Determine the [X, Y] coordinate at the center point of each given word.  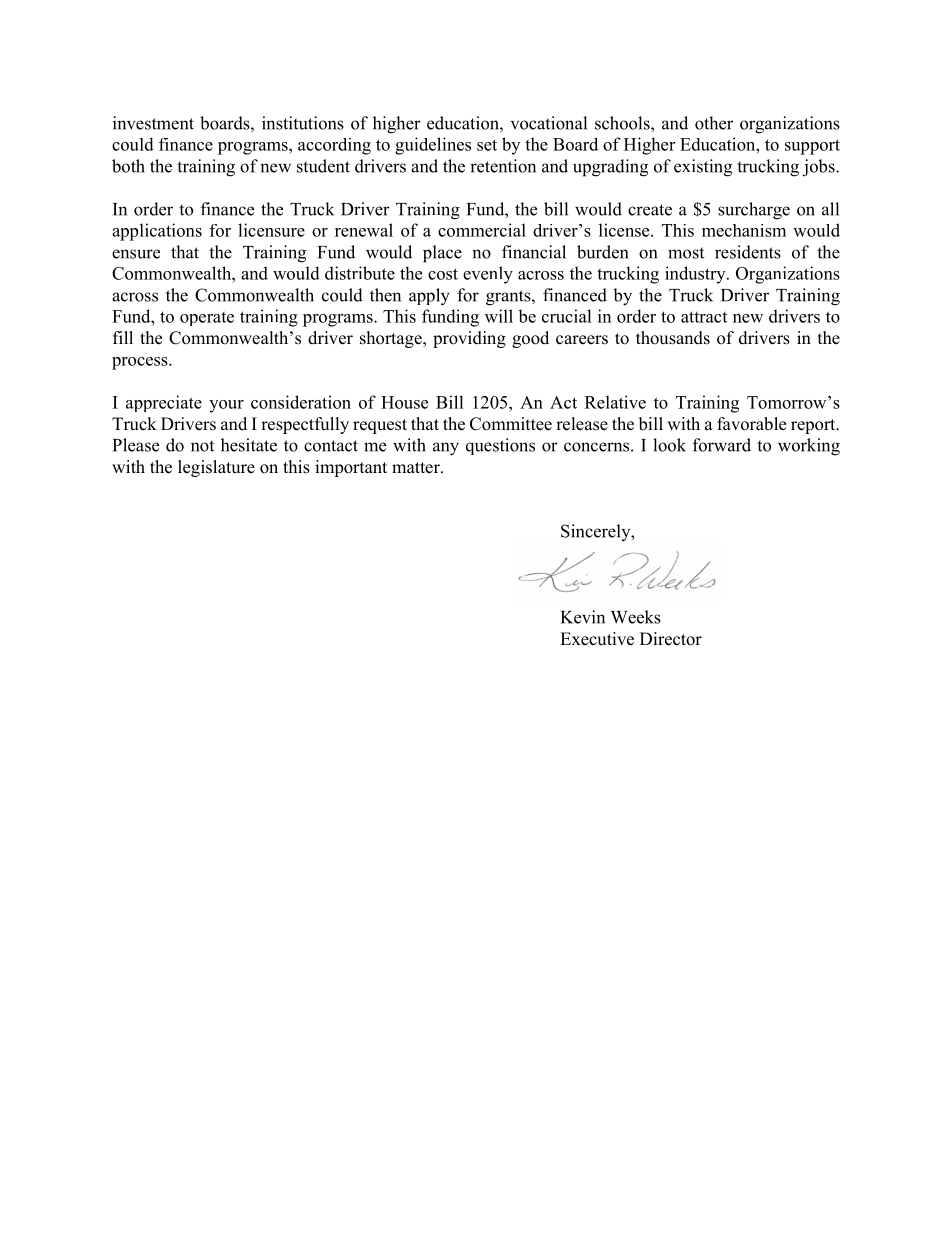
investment [153, 123]
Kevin [583, 617]
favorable [751, 424]
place [442, 254]
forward [722, 445]
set [487, 145]
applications [157, 232]
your [226, 406]
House [404, 402]
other [714, 123]
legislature [216, 468]
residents [748, 252]
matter [417, 468]
